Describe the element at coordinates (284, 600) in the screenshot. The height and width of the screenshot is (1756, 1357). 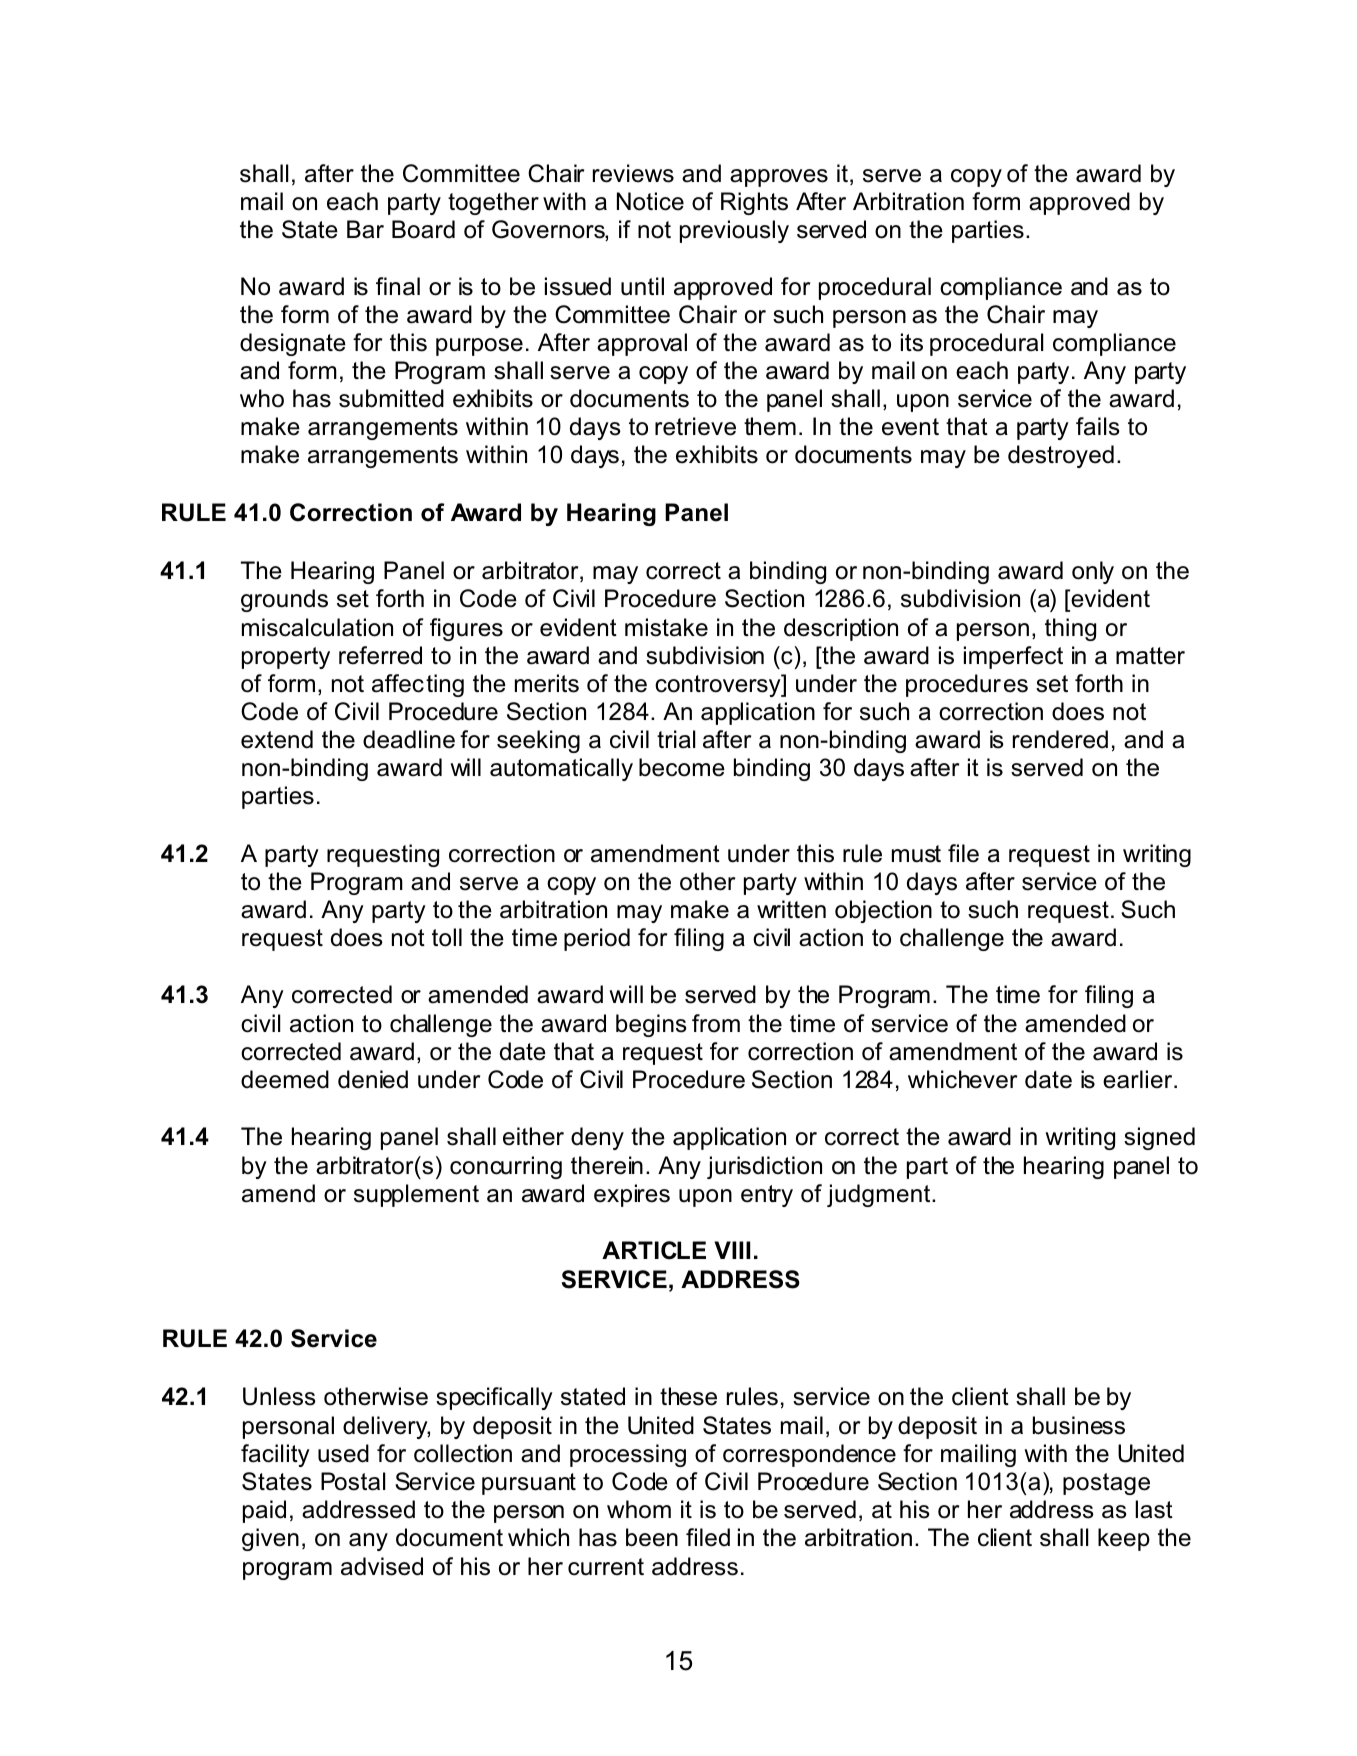
I see `grounds` at that location.
